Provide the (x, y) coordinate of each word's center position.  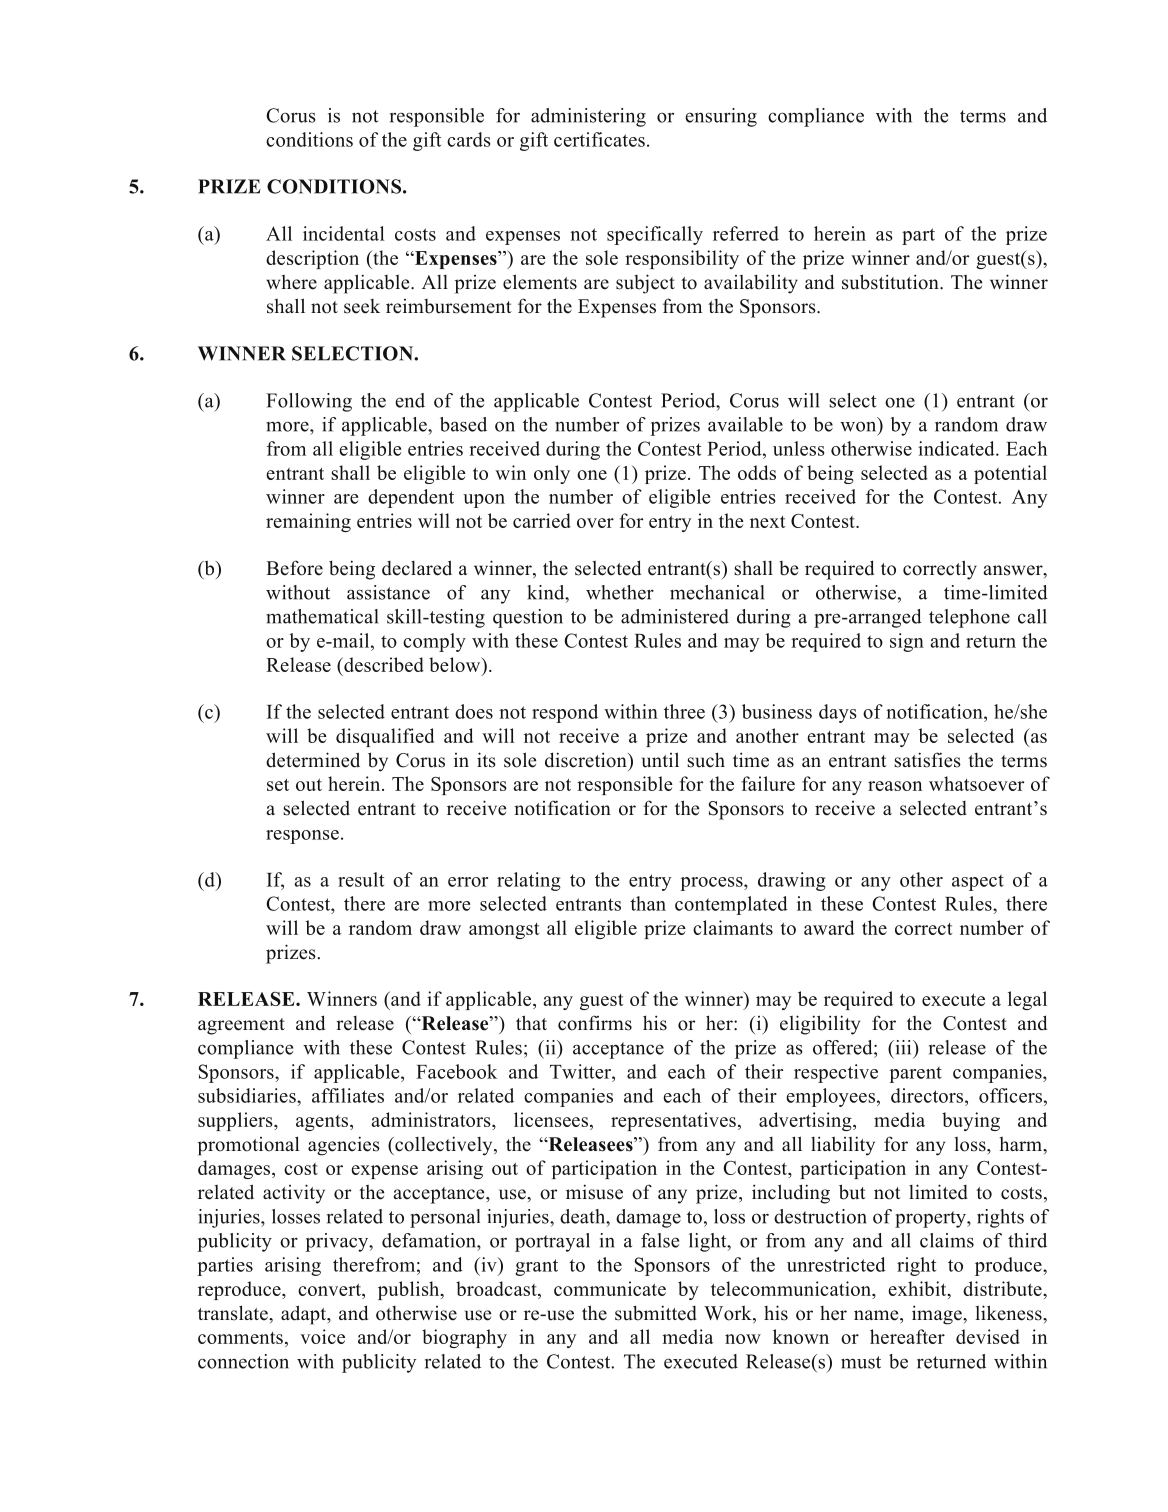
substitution (891, 282)
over (595, 523)
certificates (599, 139)
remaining (308, 522)
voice (322, 1336)
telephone (969, 618)
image (938, 1315)
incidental (344, 233)
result (361, 879)
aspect (978, 882)
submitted (656, 1313)
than (648, 903)
